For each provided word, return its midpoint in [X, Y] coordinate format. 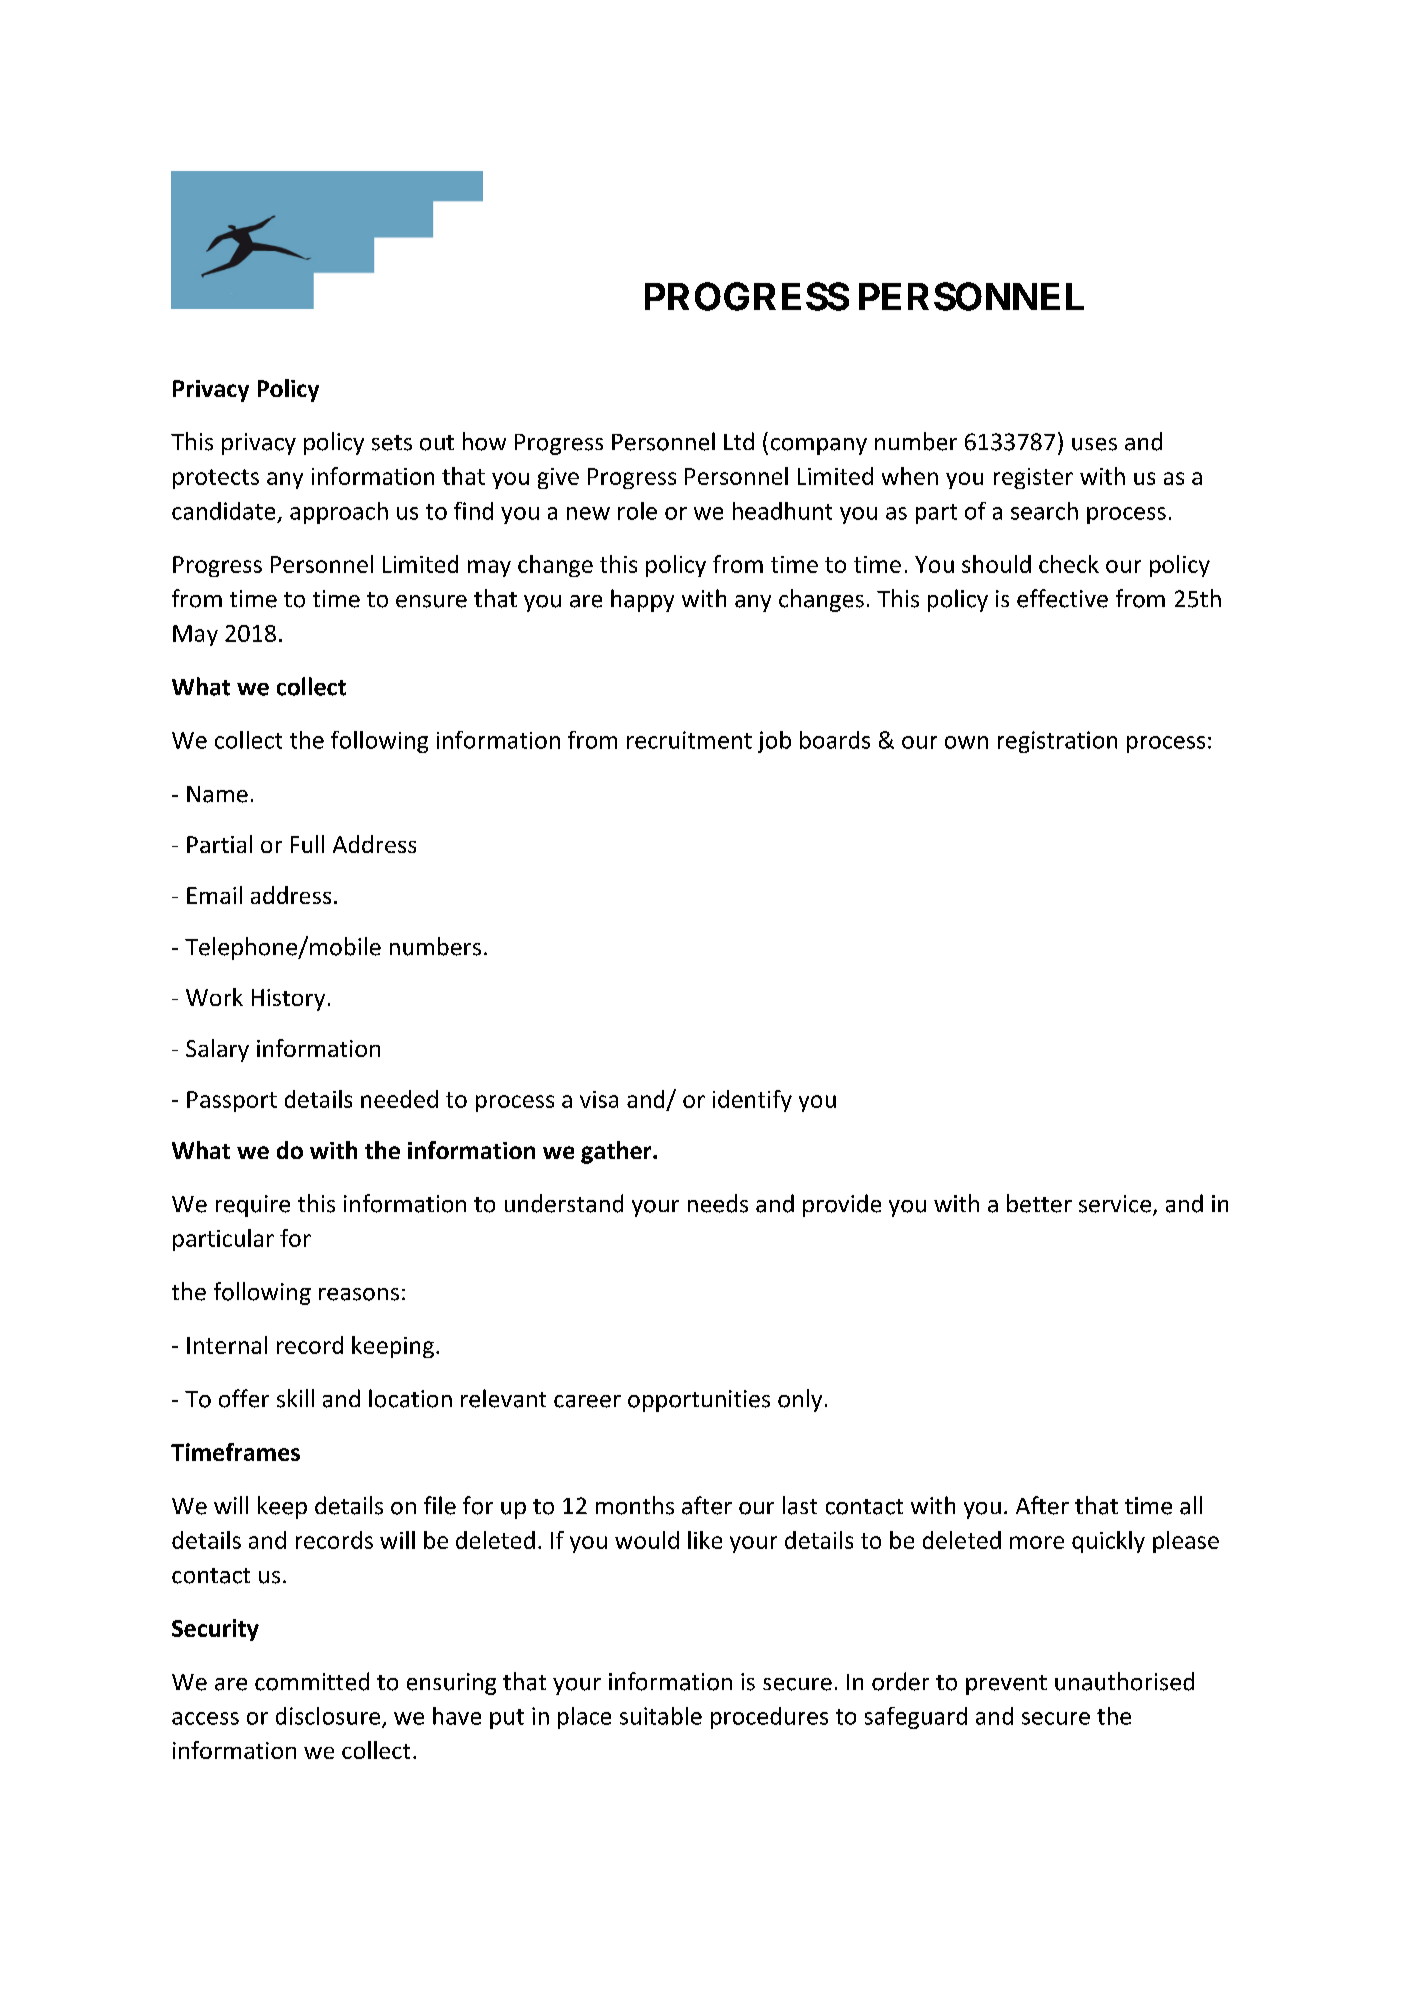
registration [1057, 742]
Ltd [739, 441]
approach [339, 513]
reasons [359, 1294]
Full [307, 844]
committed [312, 1681]
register [1033, 478]
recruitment [689, 740]
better [1039, 1203]
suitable [661, 1716]
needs [718, 1203]
